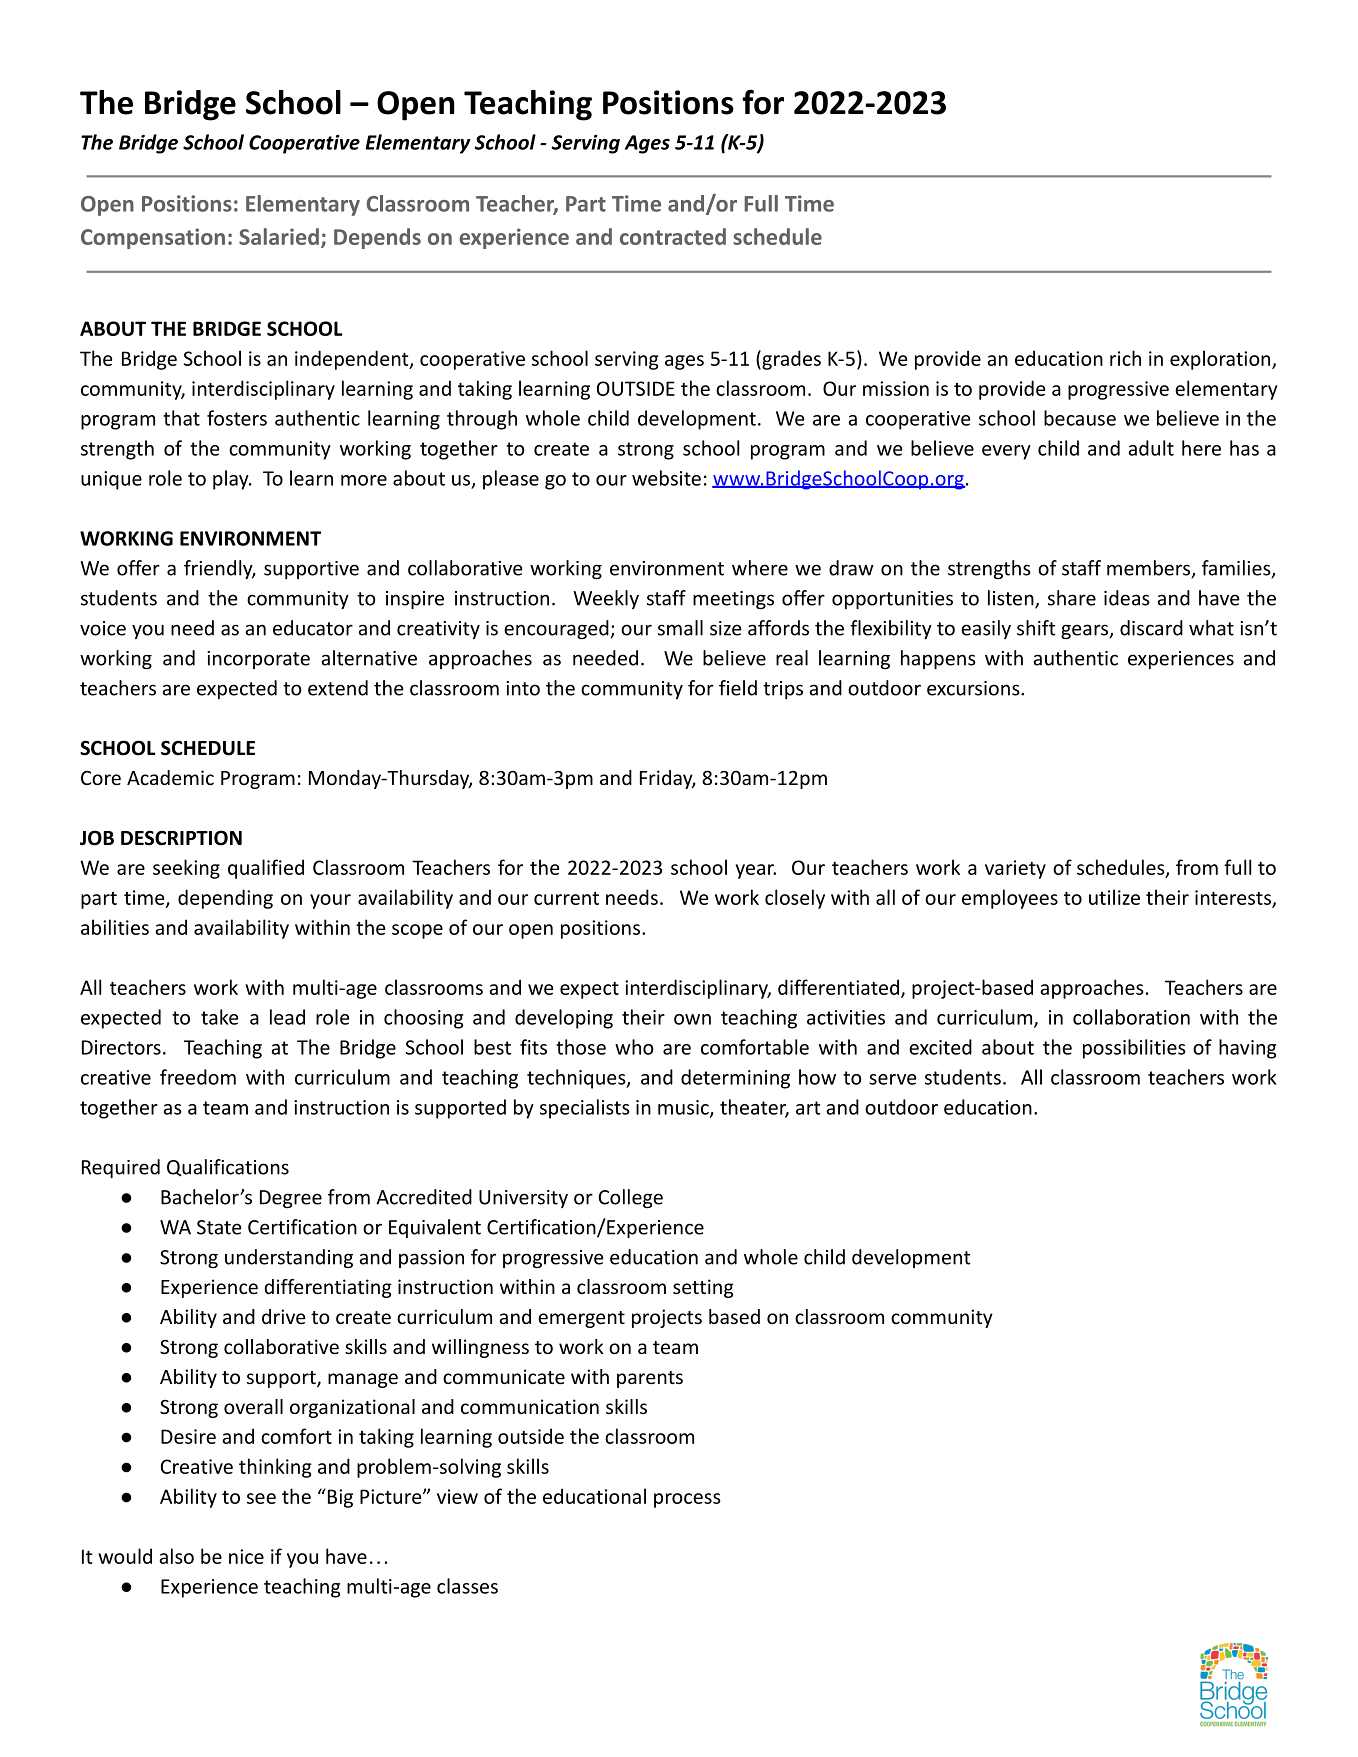 This screenshot has height=1757, width=1358. Describe the element at coordinates (246, 1556) in the screenshot. I see `nice` at that location.
